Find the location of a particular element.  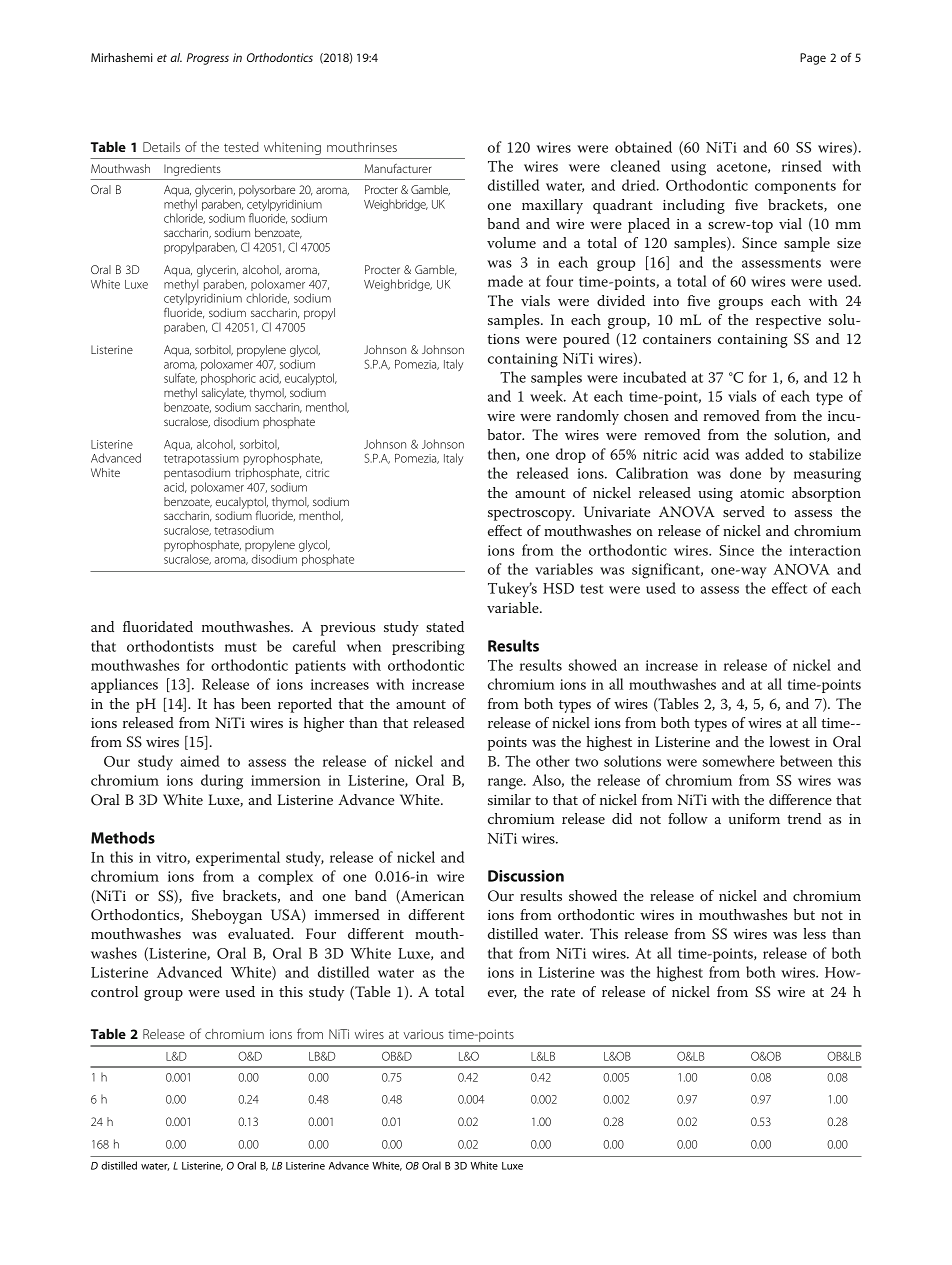

during is located at coordinates (222, 782).
